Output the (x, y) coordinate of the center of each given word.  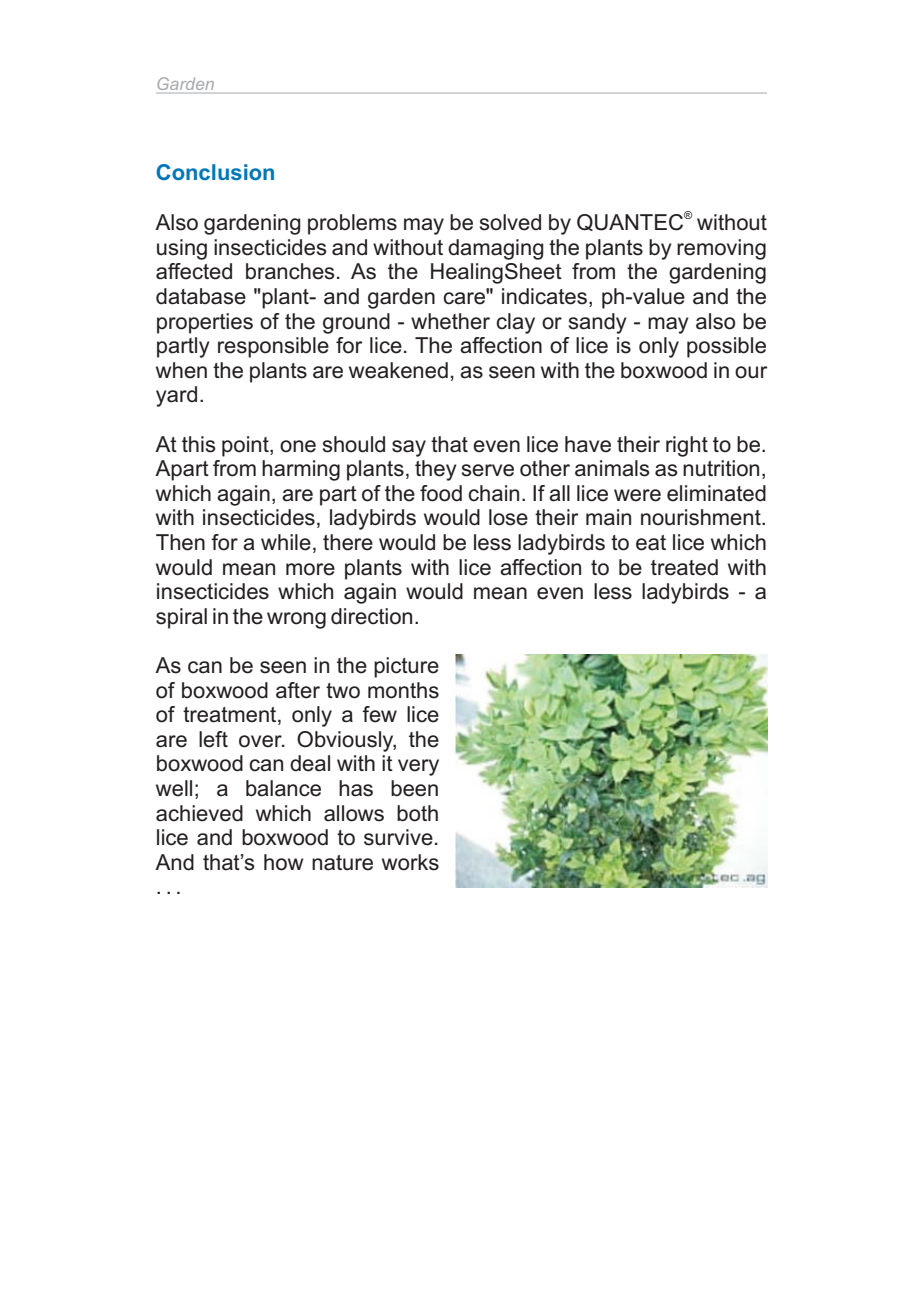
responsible (273, 347)
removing (721, 249)
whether (450, 321)
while (286, 542)
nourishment (702, 517)
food (441, 493)
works (410, 862)
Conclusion (215, 172)
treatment (231, 716)
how (283, 862)
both (417, 813)
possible (726, 347)
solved (510, 222)
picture (406, 667)
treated (684, 567)
